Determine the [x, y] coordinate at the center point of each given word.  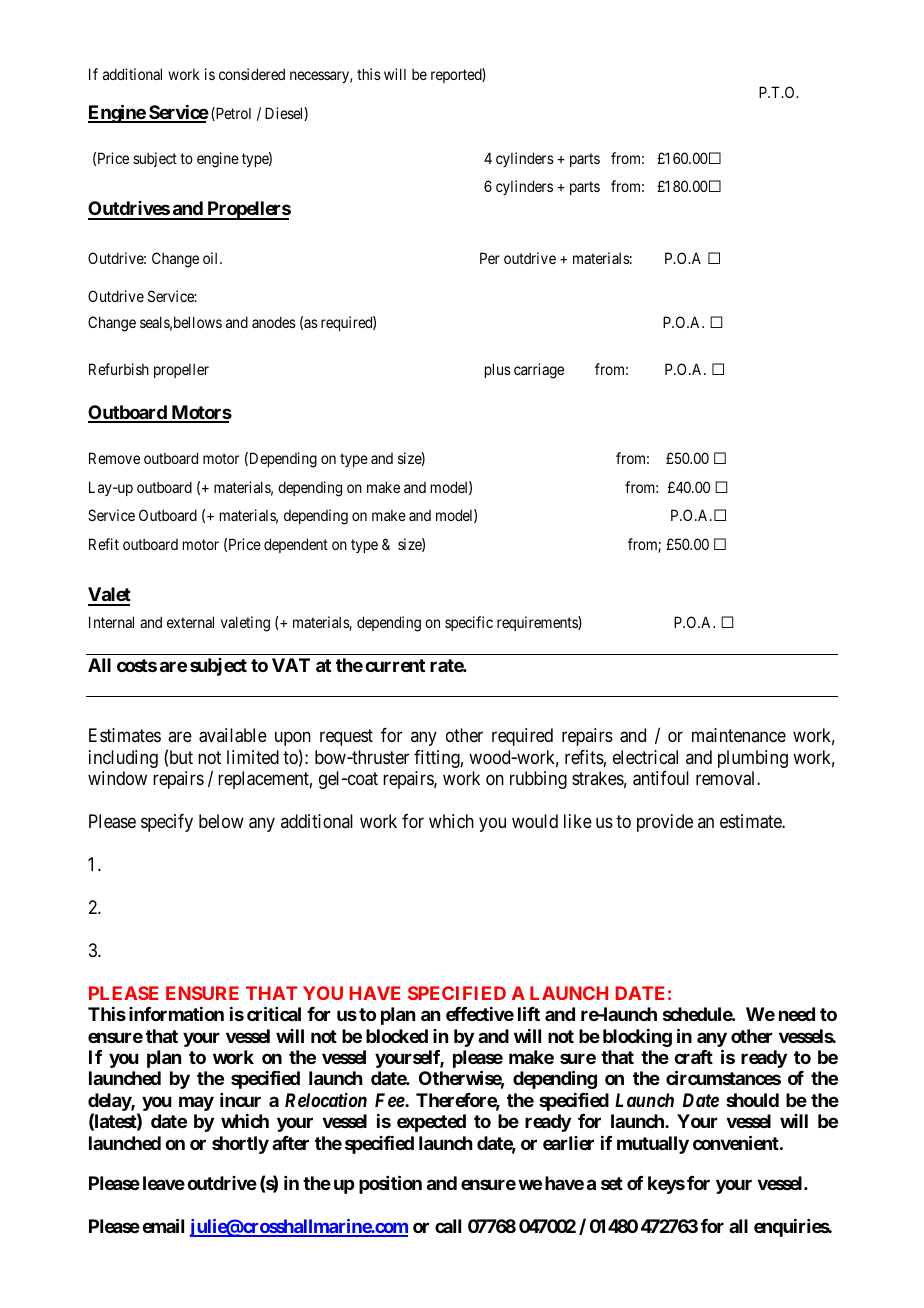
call [448, 1226]
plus [498, 370]
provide [665, 823]
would [535, 821]
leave [164, 1183]
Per [490, 258]
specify [167, 823]
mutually [653, 1145]
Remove [114, 458]
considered [252, 74]
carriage [539, 371]
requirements [538, 623]
